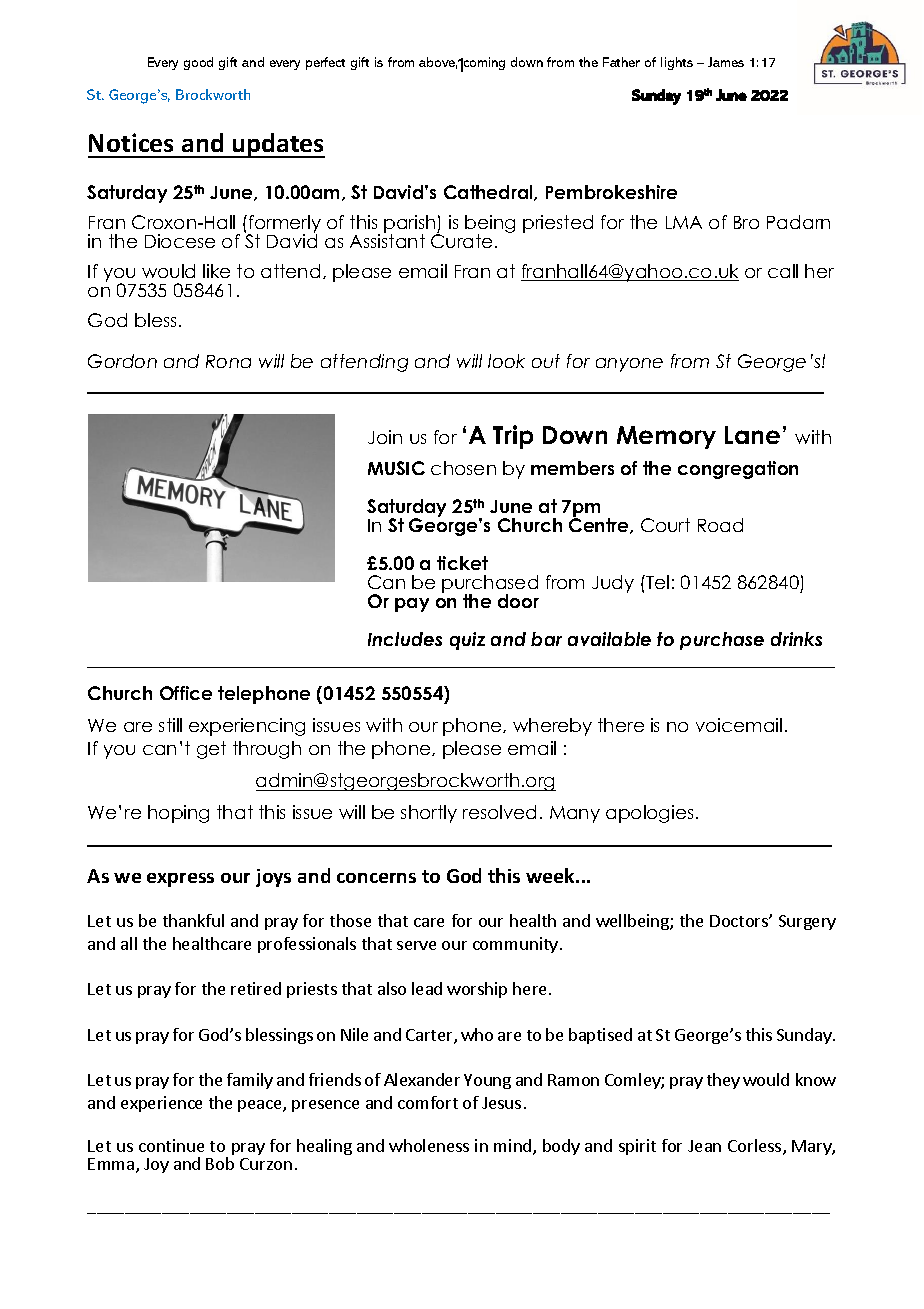 The width and height of the image is (924, 1309). Describe the element at coordinates (198, 63) in the image. I see `good` at that location.
